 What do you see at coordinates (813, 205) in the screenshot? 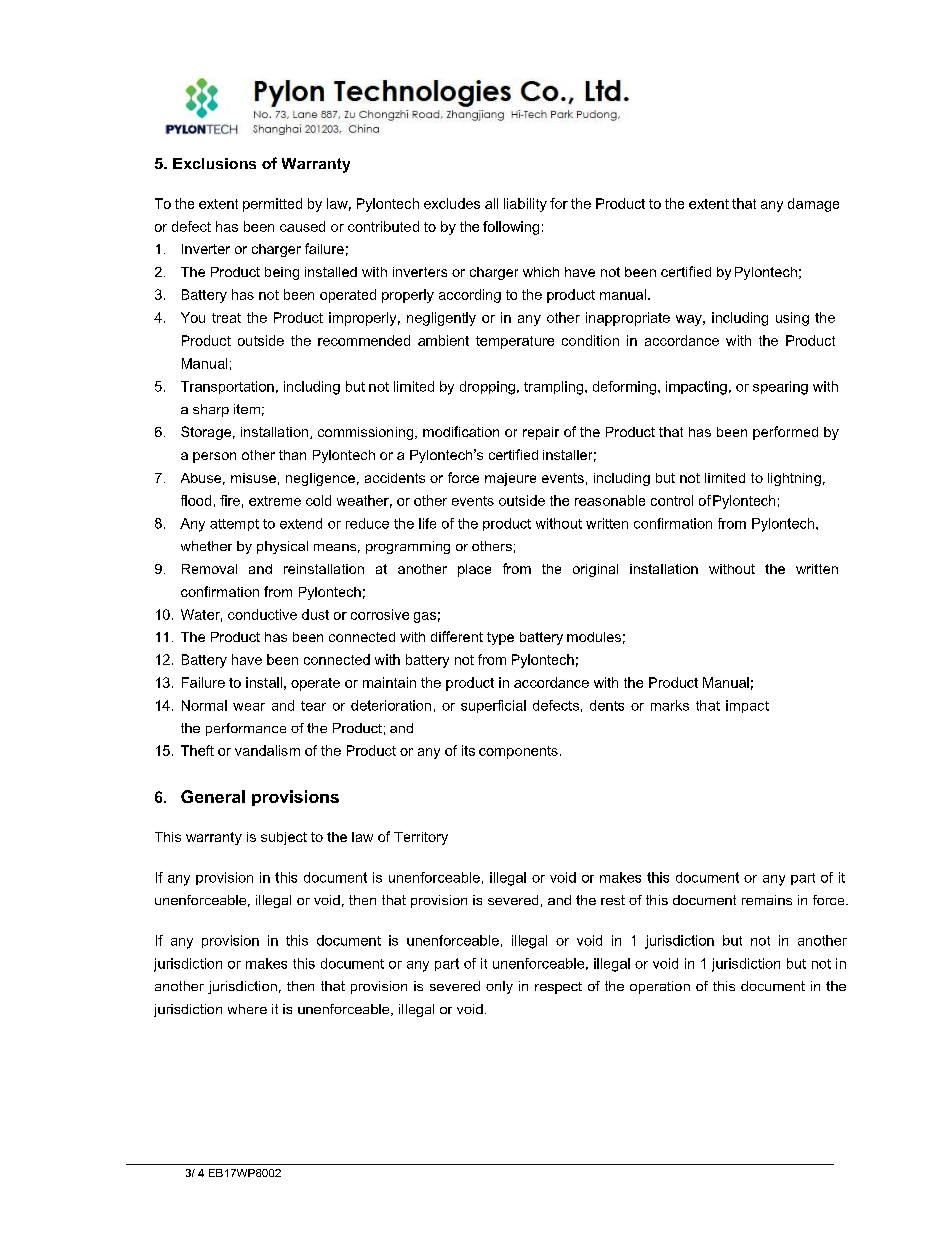
I see `damage` at bounding box center [813, 205].
